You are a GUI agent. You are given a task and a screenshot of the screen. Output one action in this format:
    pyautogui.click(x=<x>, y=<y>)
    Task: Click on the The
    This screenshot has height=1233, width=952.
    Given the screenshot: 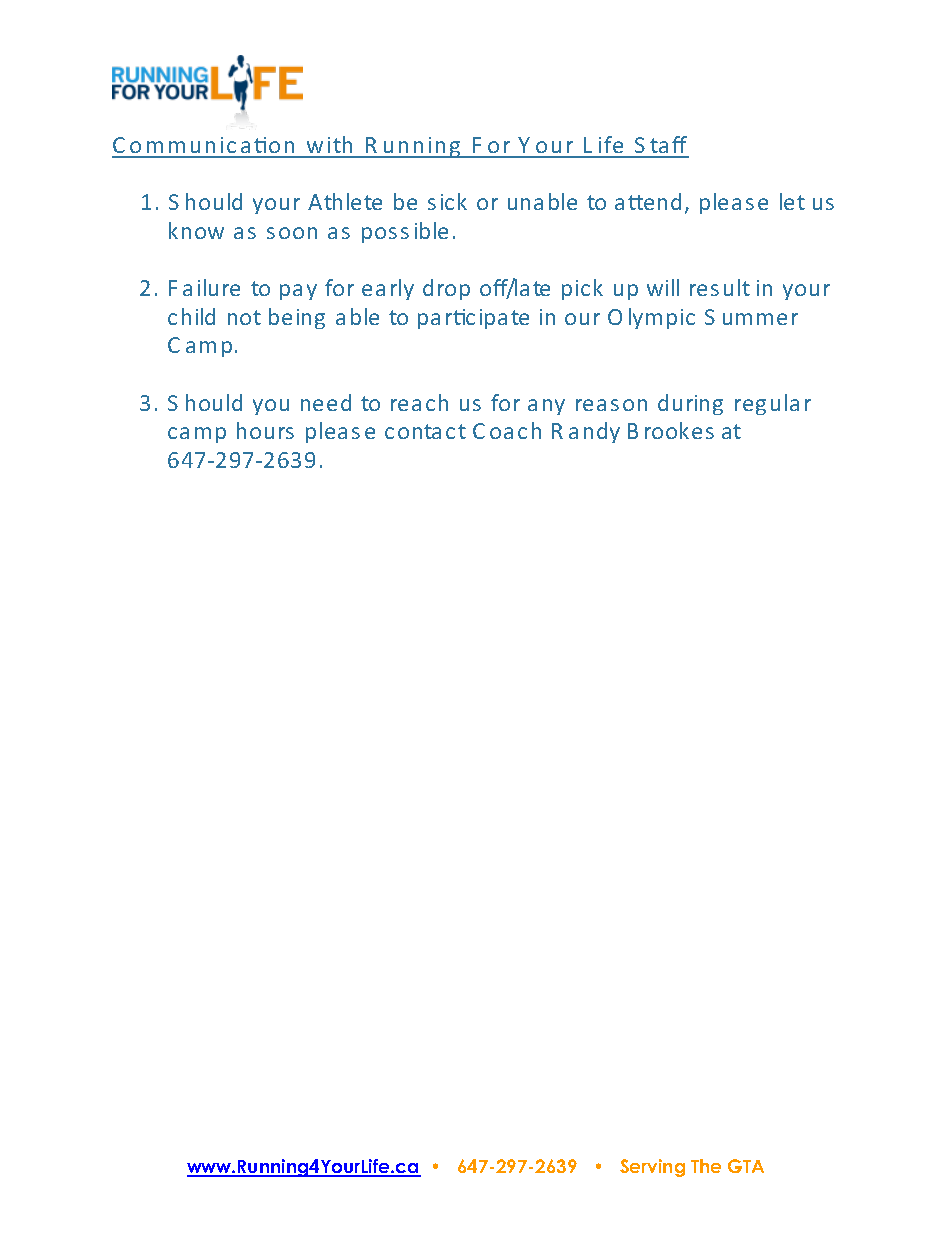 What is the action you would take?
    pyautogui.click(x=706, y=1166)
